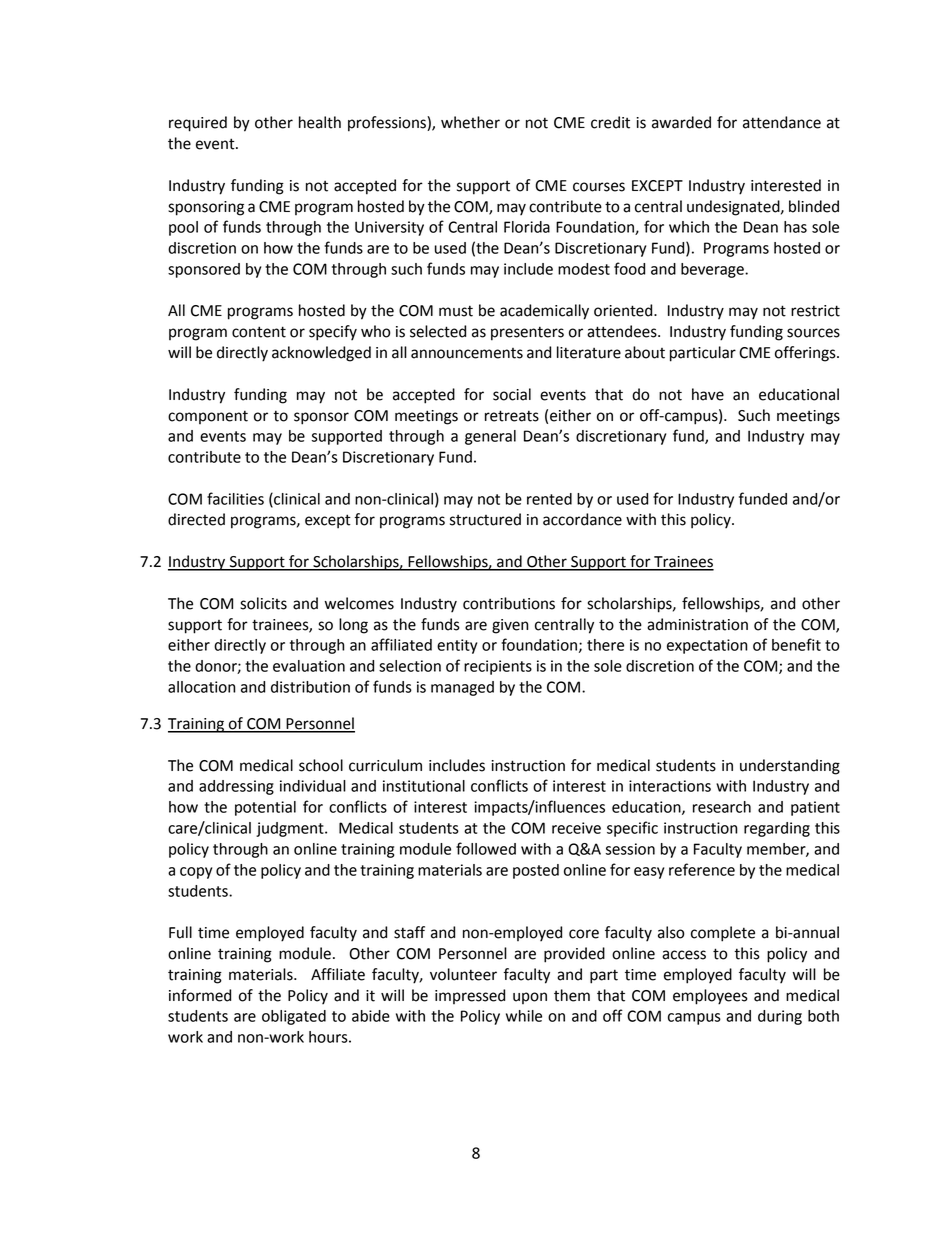 This screenshot has height=1233, width=952. Describe the element at coordinates (198, 124) in the screenshot. I see `required` at that location.
